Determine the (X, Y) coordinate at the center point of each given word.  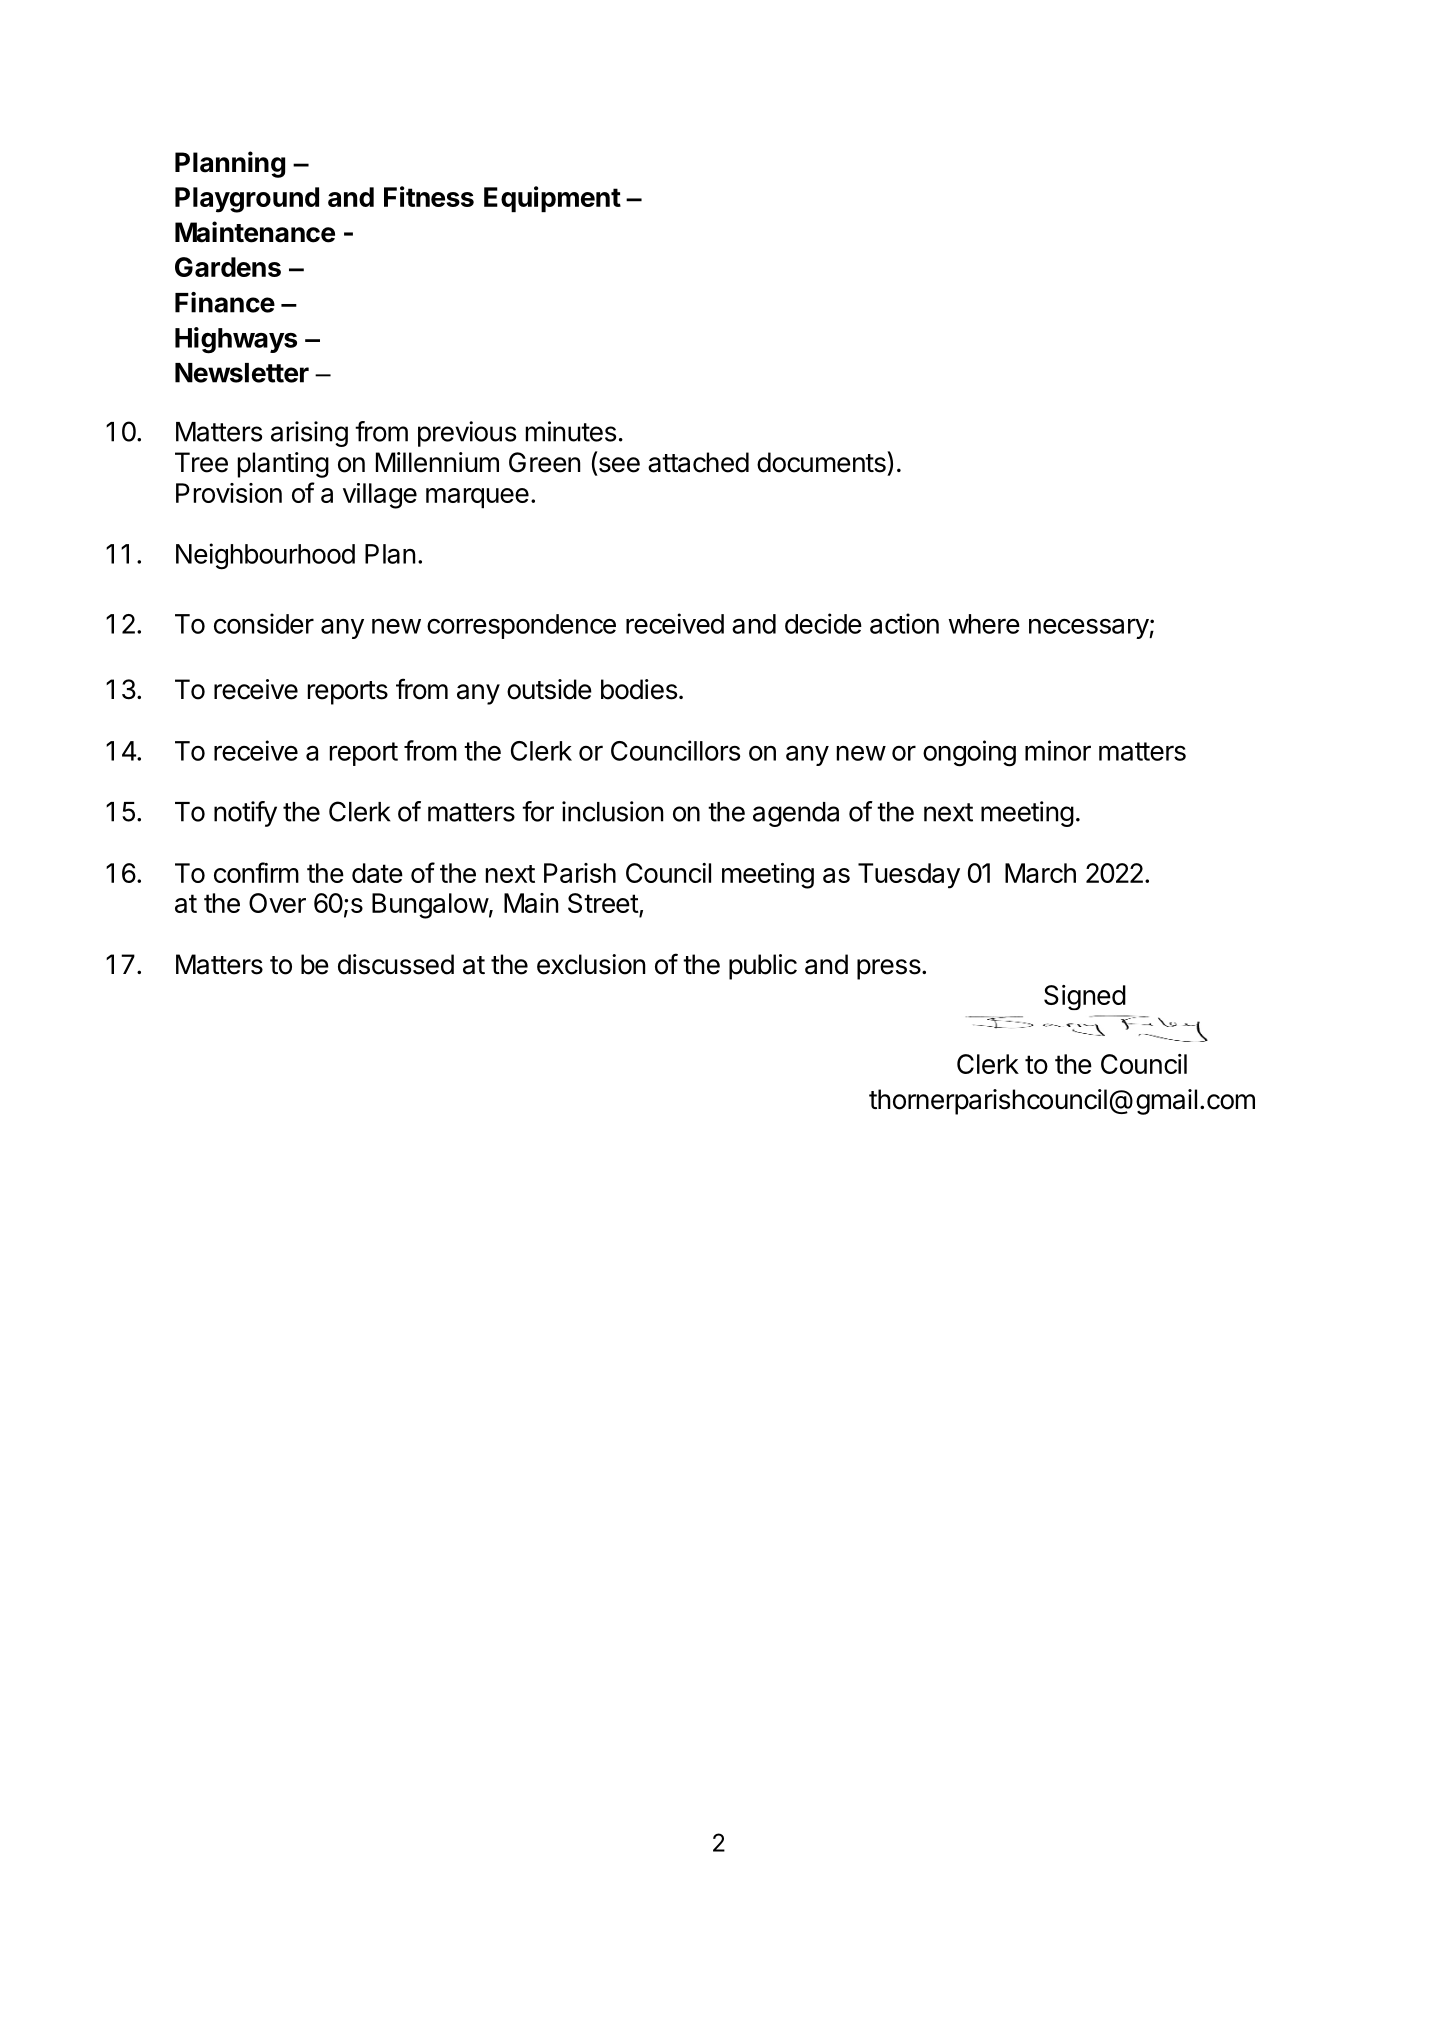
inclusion (612, 811)
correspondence (521, 626)
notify (245, 814)
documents (822, 462)
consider (264, 623)
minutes (571, 431)
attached (698, 462)
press (890, 969)
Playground (247, 200)
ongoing (969, 753)
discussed (396, 964)
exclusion (591, 964)
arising (309, 434)
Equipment (552, 199)
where (984, 624)
